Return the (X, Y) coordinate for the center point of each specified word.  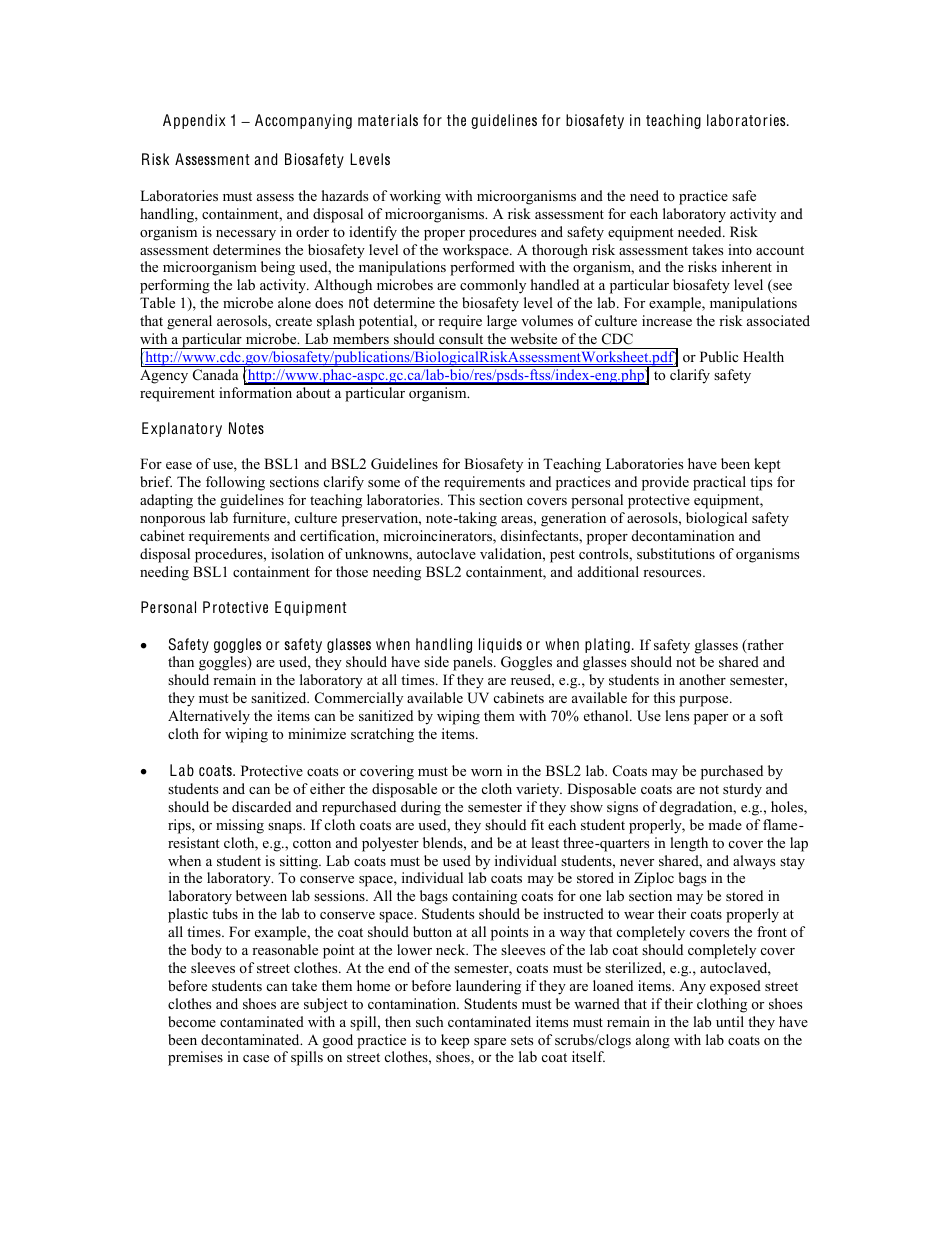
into (740, 249)
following (235, 483)
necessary (246, 235)
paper (711, 719)
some (384, 483)
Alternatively (209, 717)
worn (486, 772)
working (415, 197)
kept (767, 465)
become (192, 1021)
